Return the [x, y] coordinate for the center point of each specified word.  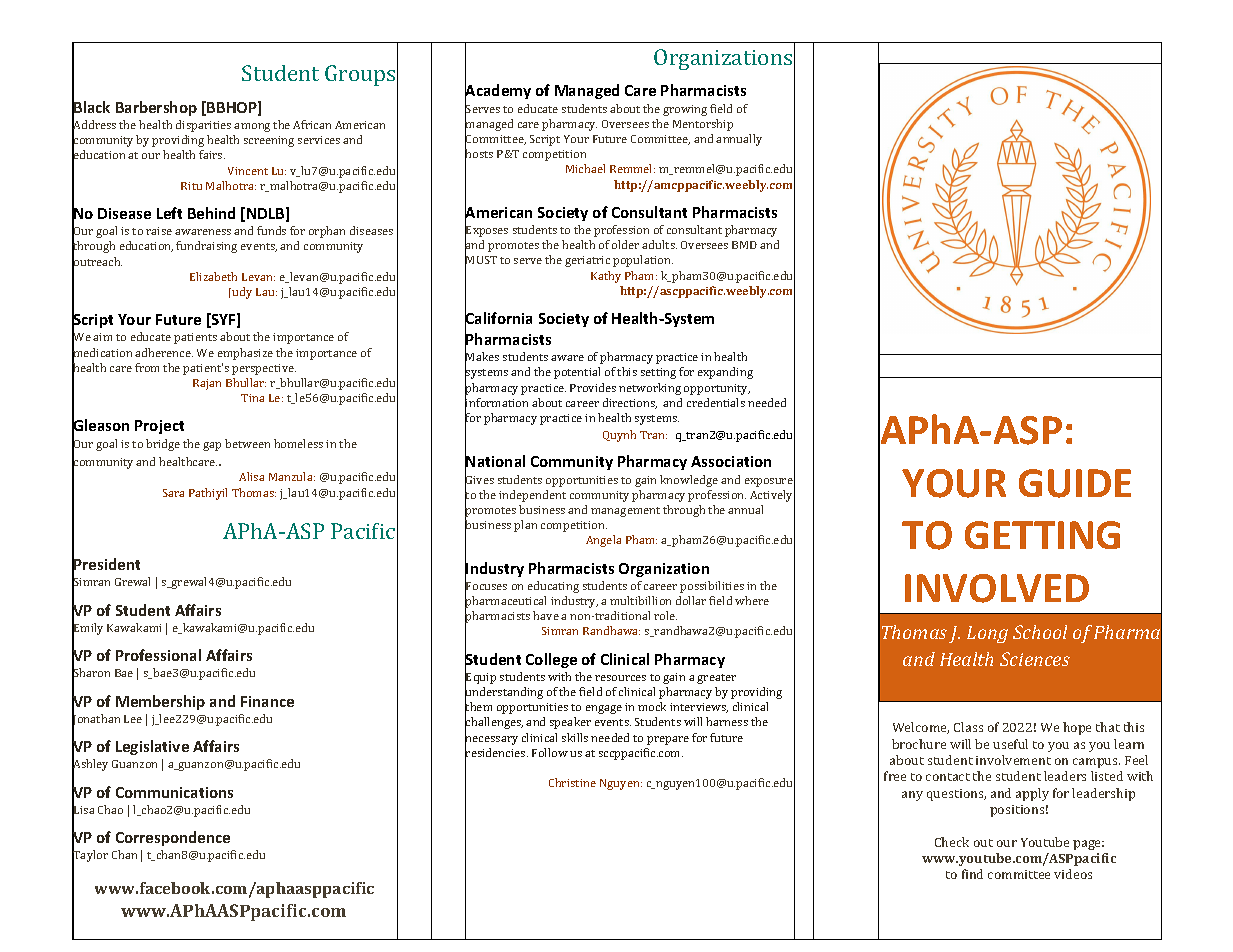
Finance [267, 701]
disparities [203, 126]
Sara [173, 493]
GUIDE [1075, 483]
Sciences [1035, 659]
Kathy [606, 277]
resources [620, 678]
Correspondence [173, 838]
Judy [240, 293]
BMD [744, 245]
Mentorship [703, 125]
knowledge [689, 481]
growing [685, 110]
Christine [572, 782]
